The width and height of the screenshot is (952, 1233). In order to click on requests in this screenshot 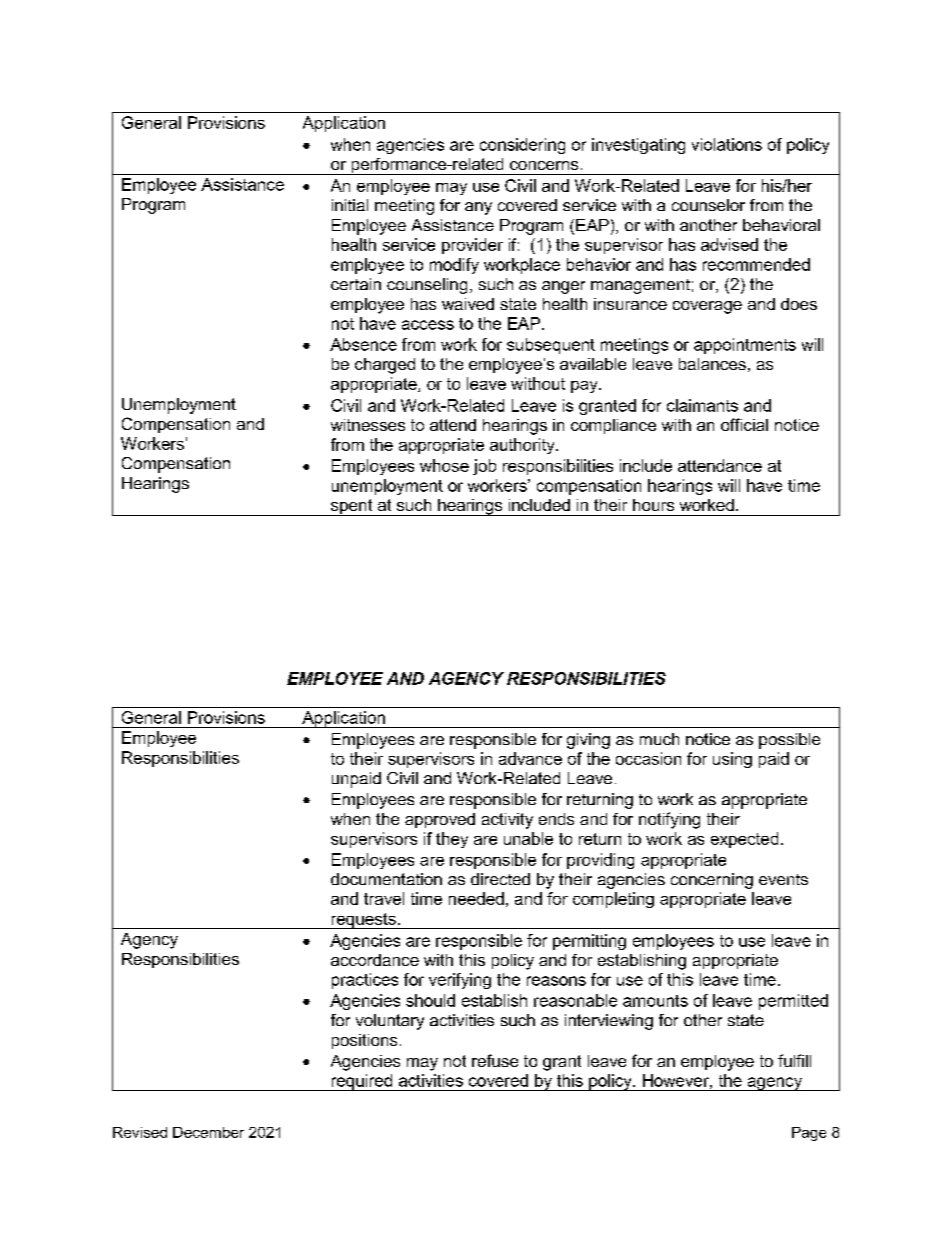, I will do `click(363, 921)`.
